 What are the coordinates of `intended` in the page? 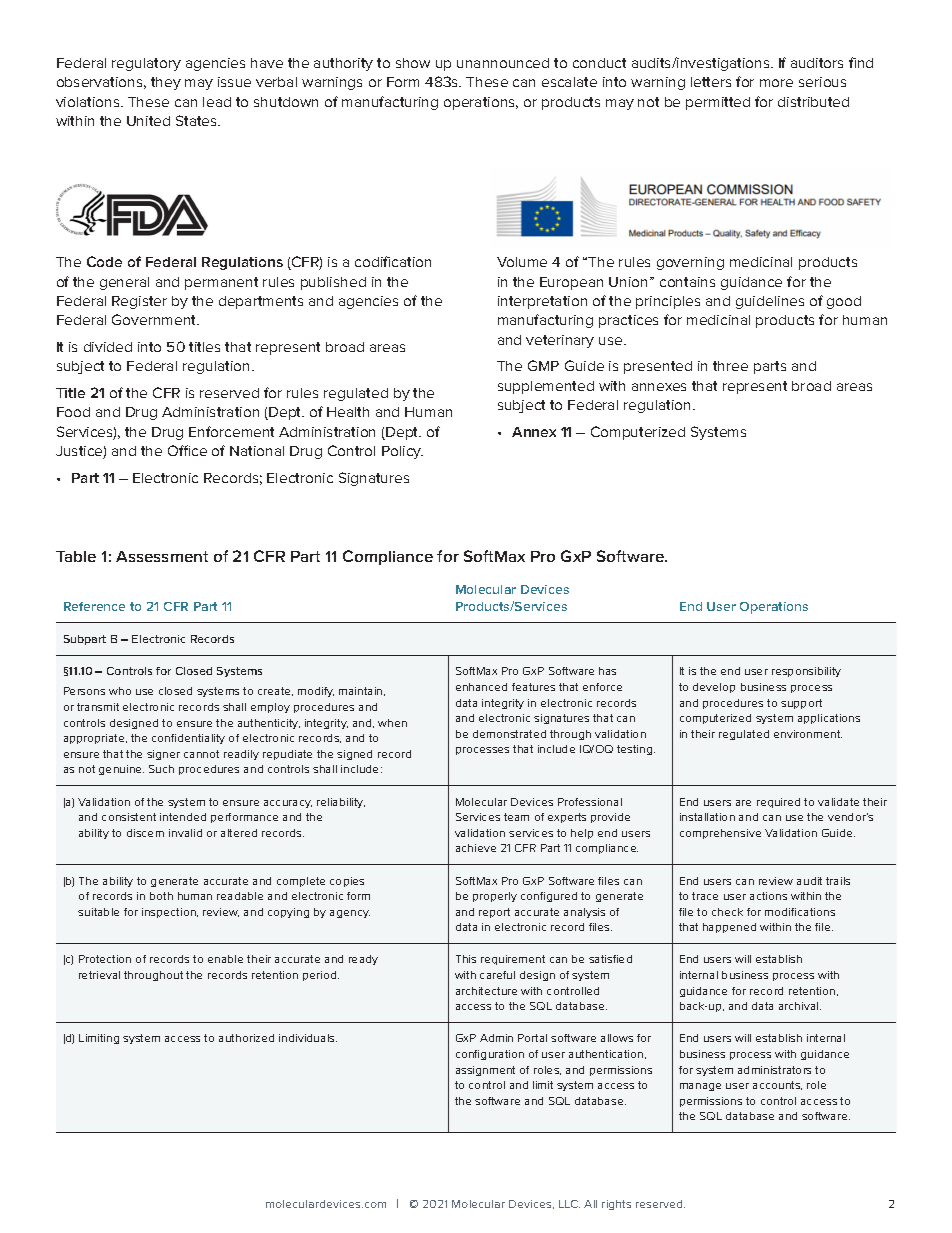 It's located at (183, 817).
